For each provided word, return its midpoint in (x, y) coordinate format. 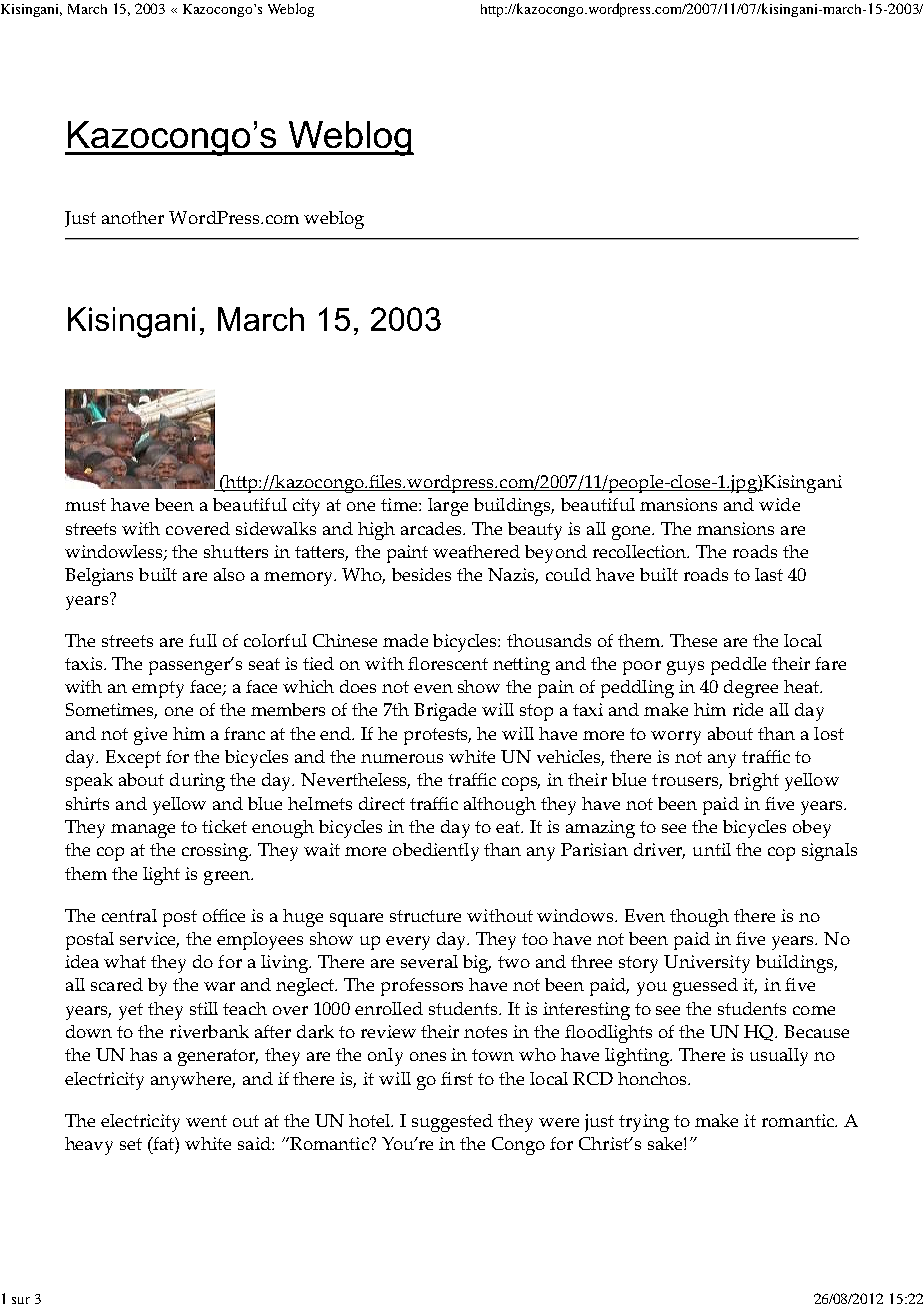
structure (425, 916)
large (448, 507)
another (133, 217)
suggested (452, 1123)
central (129, 915)
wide (779, 504)
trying (644, 1123)
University (707, 964)
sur (21, 1300)
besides (421, 574)
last (769, 574)
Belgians (99, 577)
